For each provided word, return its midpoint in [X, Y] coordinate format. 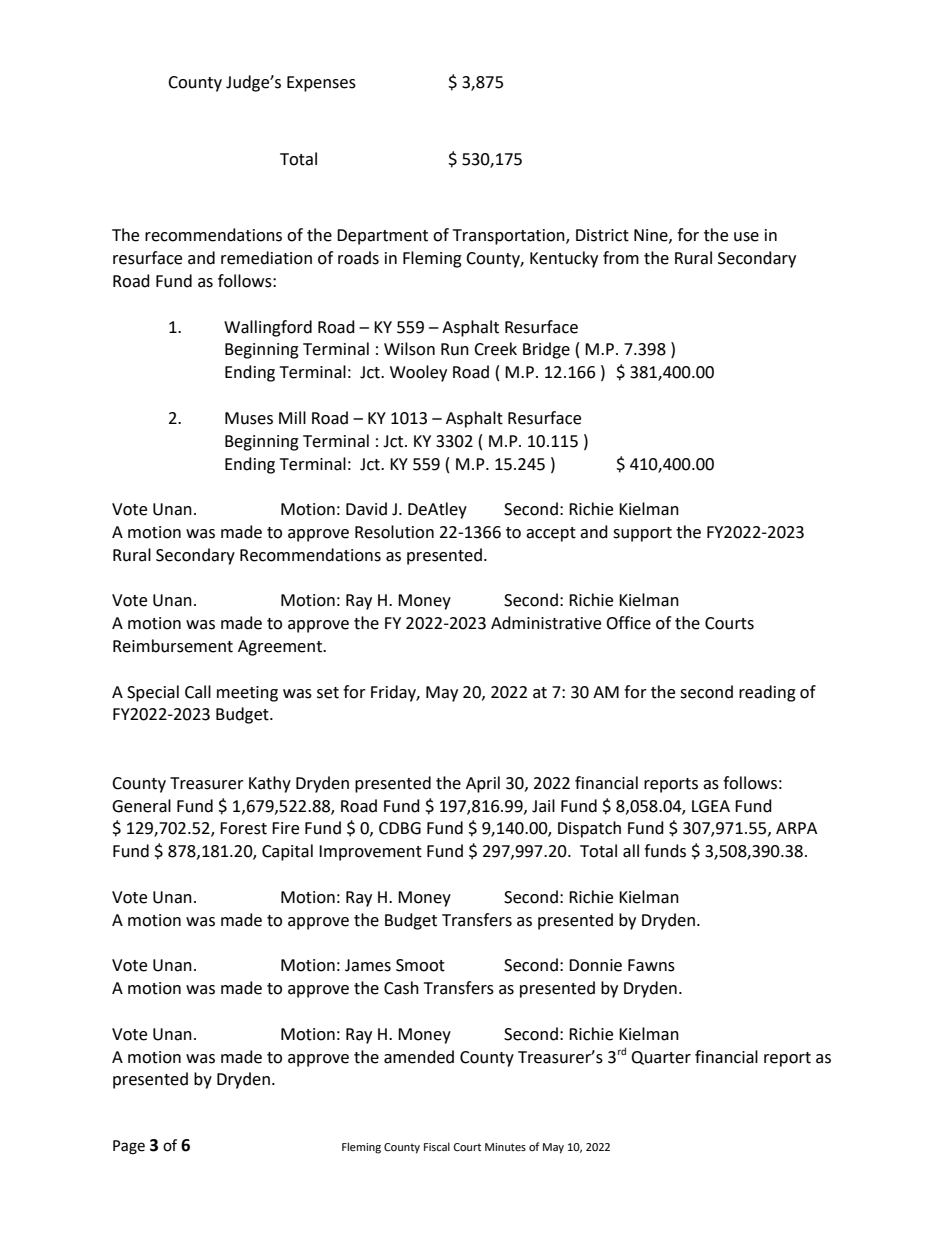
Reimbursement [173, 646]
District [602, 235]
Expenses [321, 84]
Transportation [510, 237]
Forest [243, 828]
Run [455, 349]
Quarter [661, 1058]
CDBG [400, 828]
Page [129, 1147]
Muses [249, 418]
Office [628, 623]
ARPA [796, 828]
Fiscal [437, 1146]
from [621, 258]
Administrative [546, 623]
